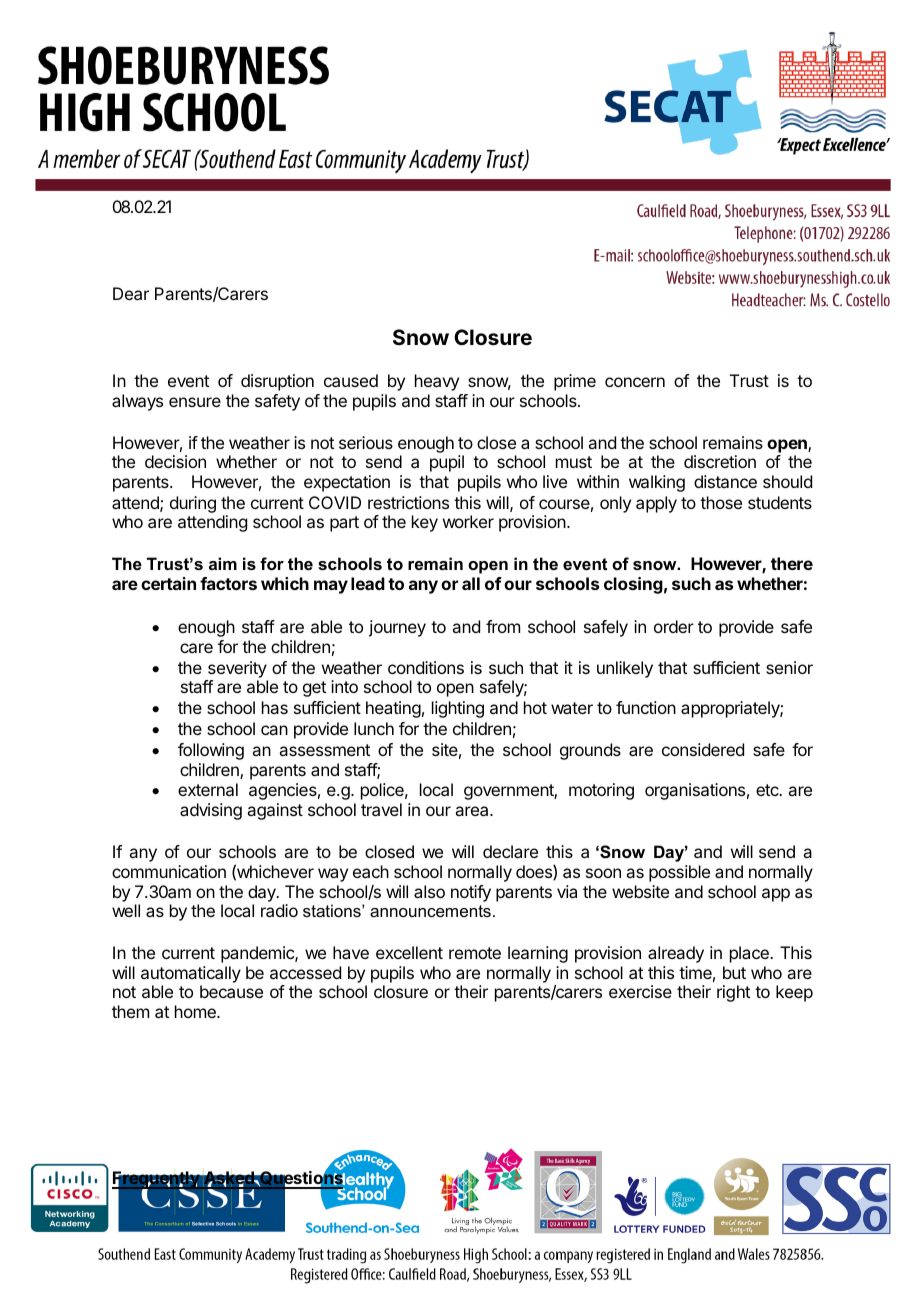 Image resolution: width=924 pixels, height=1308 pixels. Describe the element at coordinates (211, 751) in the page. I see `following` at that location.
